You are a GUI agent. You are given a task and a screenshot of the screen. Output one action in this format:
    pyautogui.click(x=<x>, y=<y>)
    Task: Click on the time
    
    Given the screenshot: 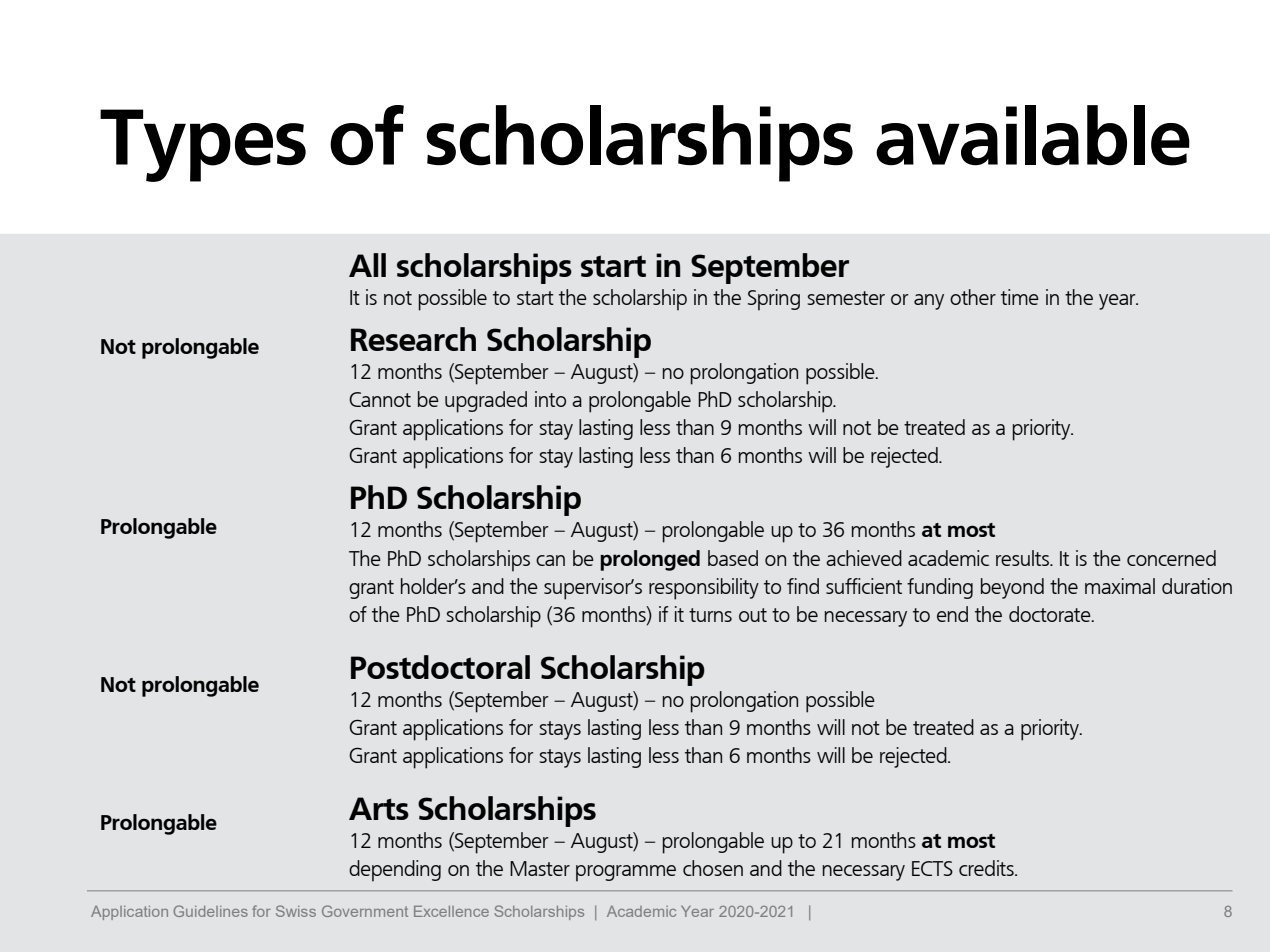 What is the action you would take?
    pyautogui.click(x=1020, y=297)
